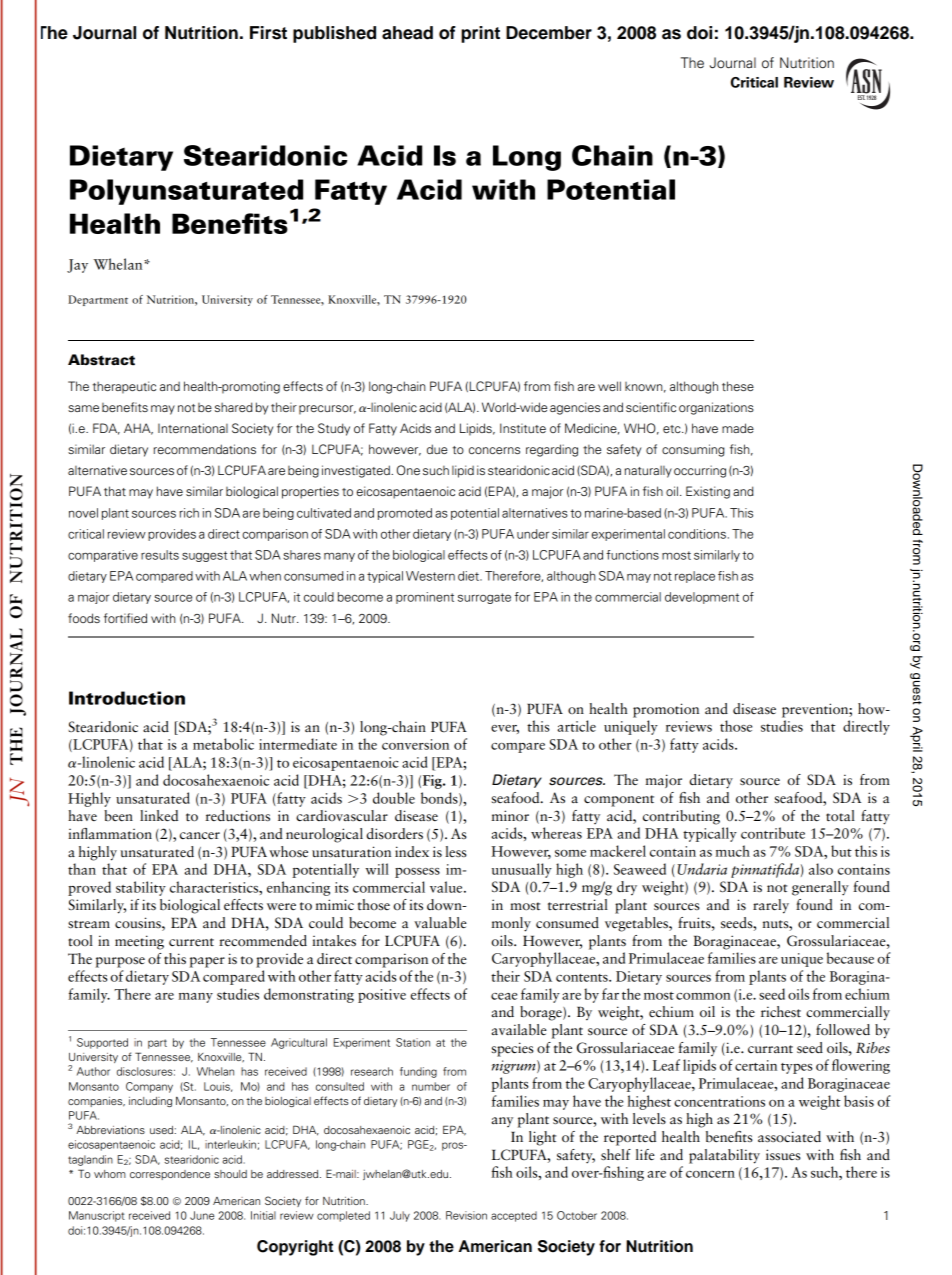 This screenshot has height=1275, width=952. What do you see at coordinates (466, 1215) in the screenshot?
I see `Revision` at bounding box center [466, 1215].
